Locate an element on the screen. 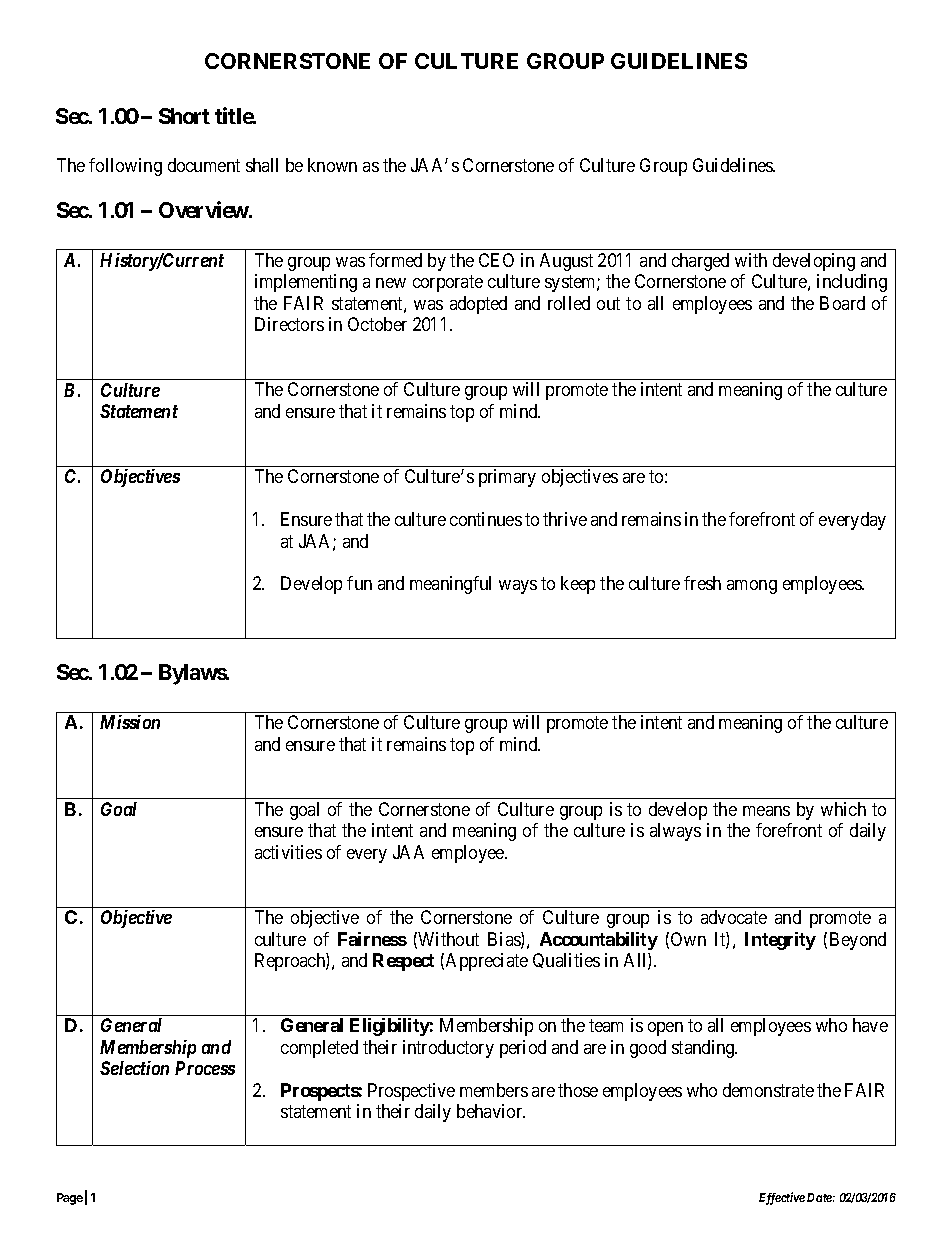 This screenshot has width=952, height=1233. Board is located at coordinates (842, 303).
